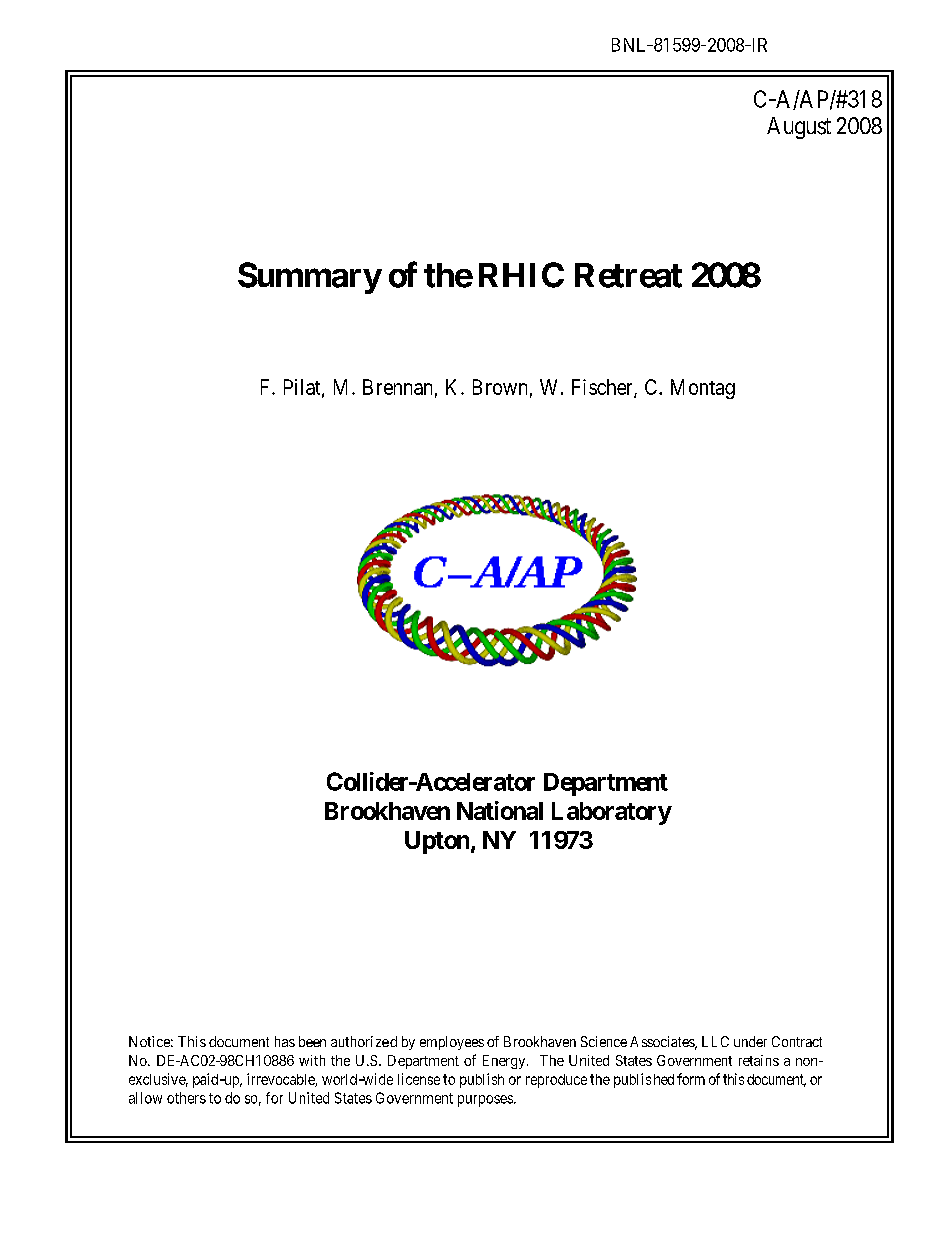 This image has width=952, height=1233. What do you see at coordinates (628, 275) in the image?
I see `Retreat` at bounding box center [628, 275].
